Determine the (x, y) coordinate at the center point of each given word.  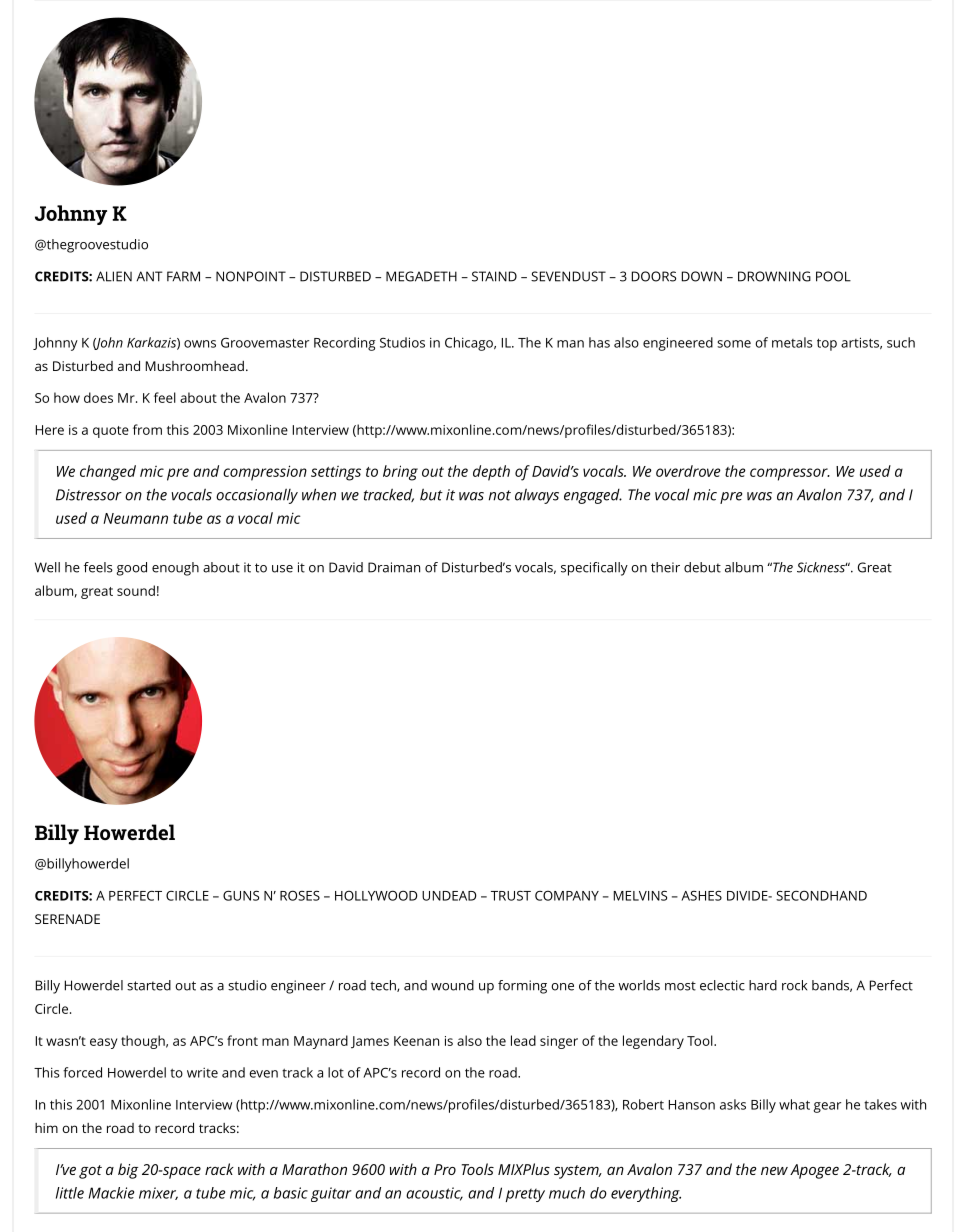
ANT (149, 276)
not (500, 495)
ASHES (701, 896)
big (128, 1171)
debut (702, 567)
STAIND (494, 276)
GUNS (241, 895)
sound (136, 590)
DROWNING (774, 276)
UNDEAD (449, 896)
